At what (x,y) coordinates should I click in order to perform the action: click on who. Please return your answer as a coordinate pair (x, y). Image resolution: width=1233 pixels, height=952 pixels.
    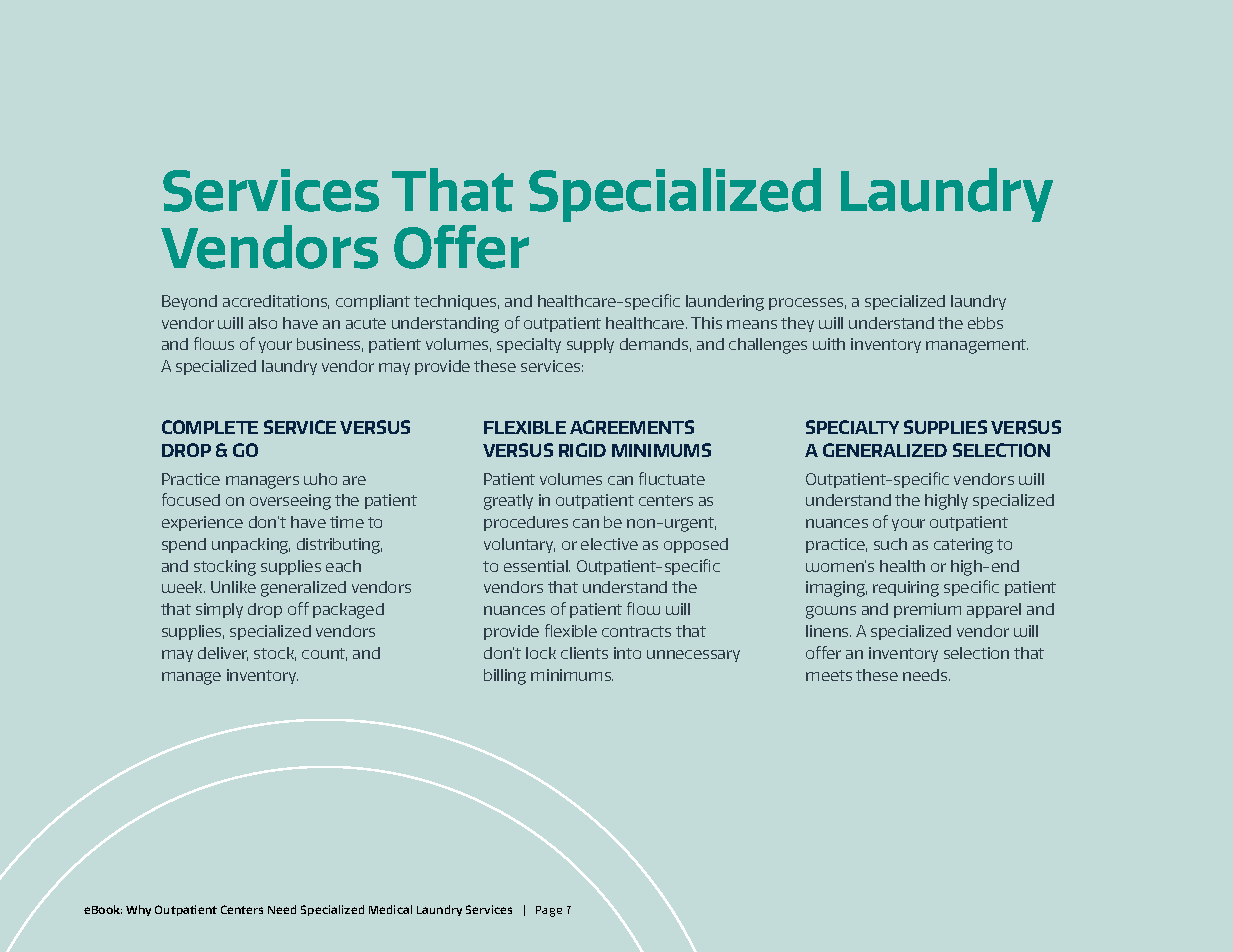
    Looking at the image, I should click on (320, 479).
